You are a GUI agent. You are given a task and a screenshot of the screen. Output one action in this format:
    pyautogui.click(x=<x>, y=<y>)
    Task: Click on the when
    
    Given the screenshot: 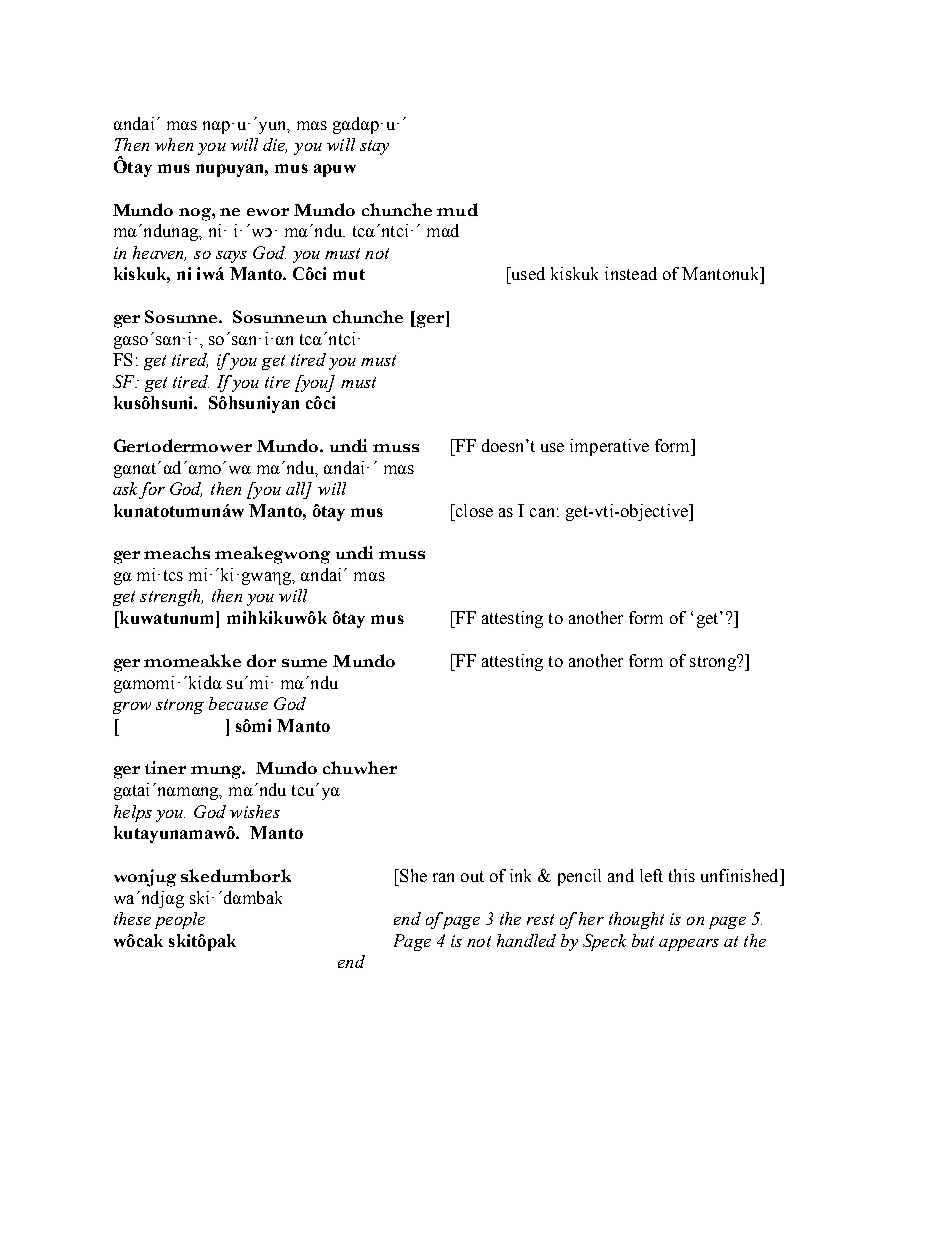 What is the action you would take?
    pyautogui.click(x=174, y=144)
